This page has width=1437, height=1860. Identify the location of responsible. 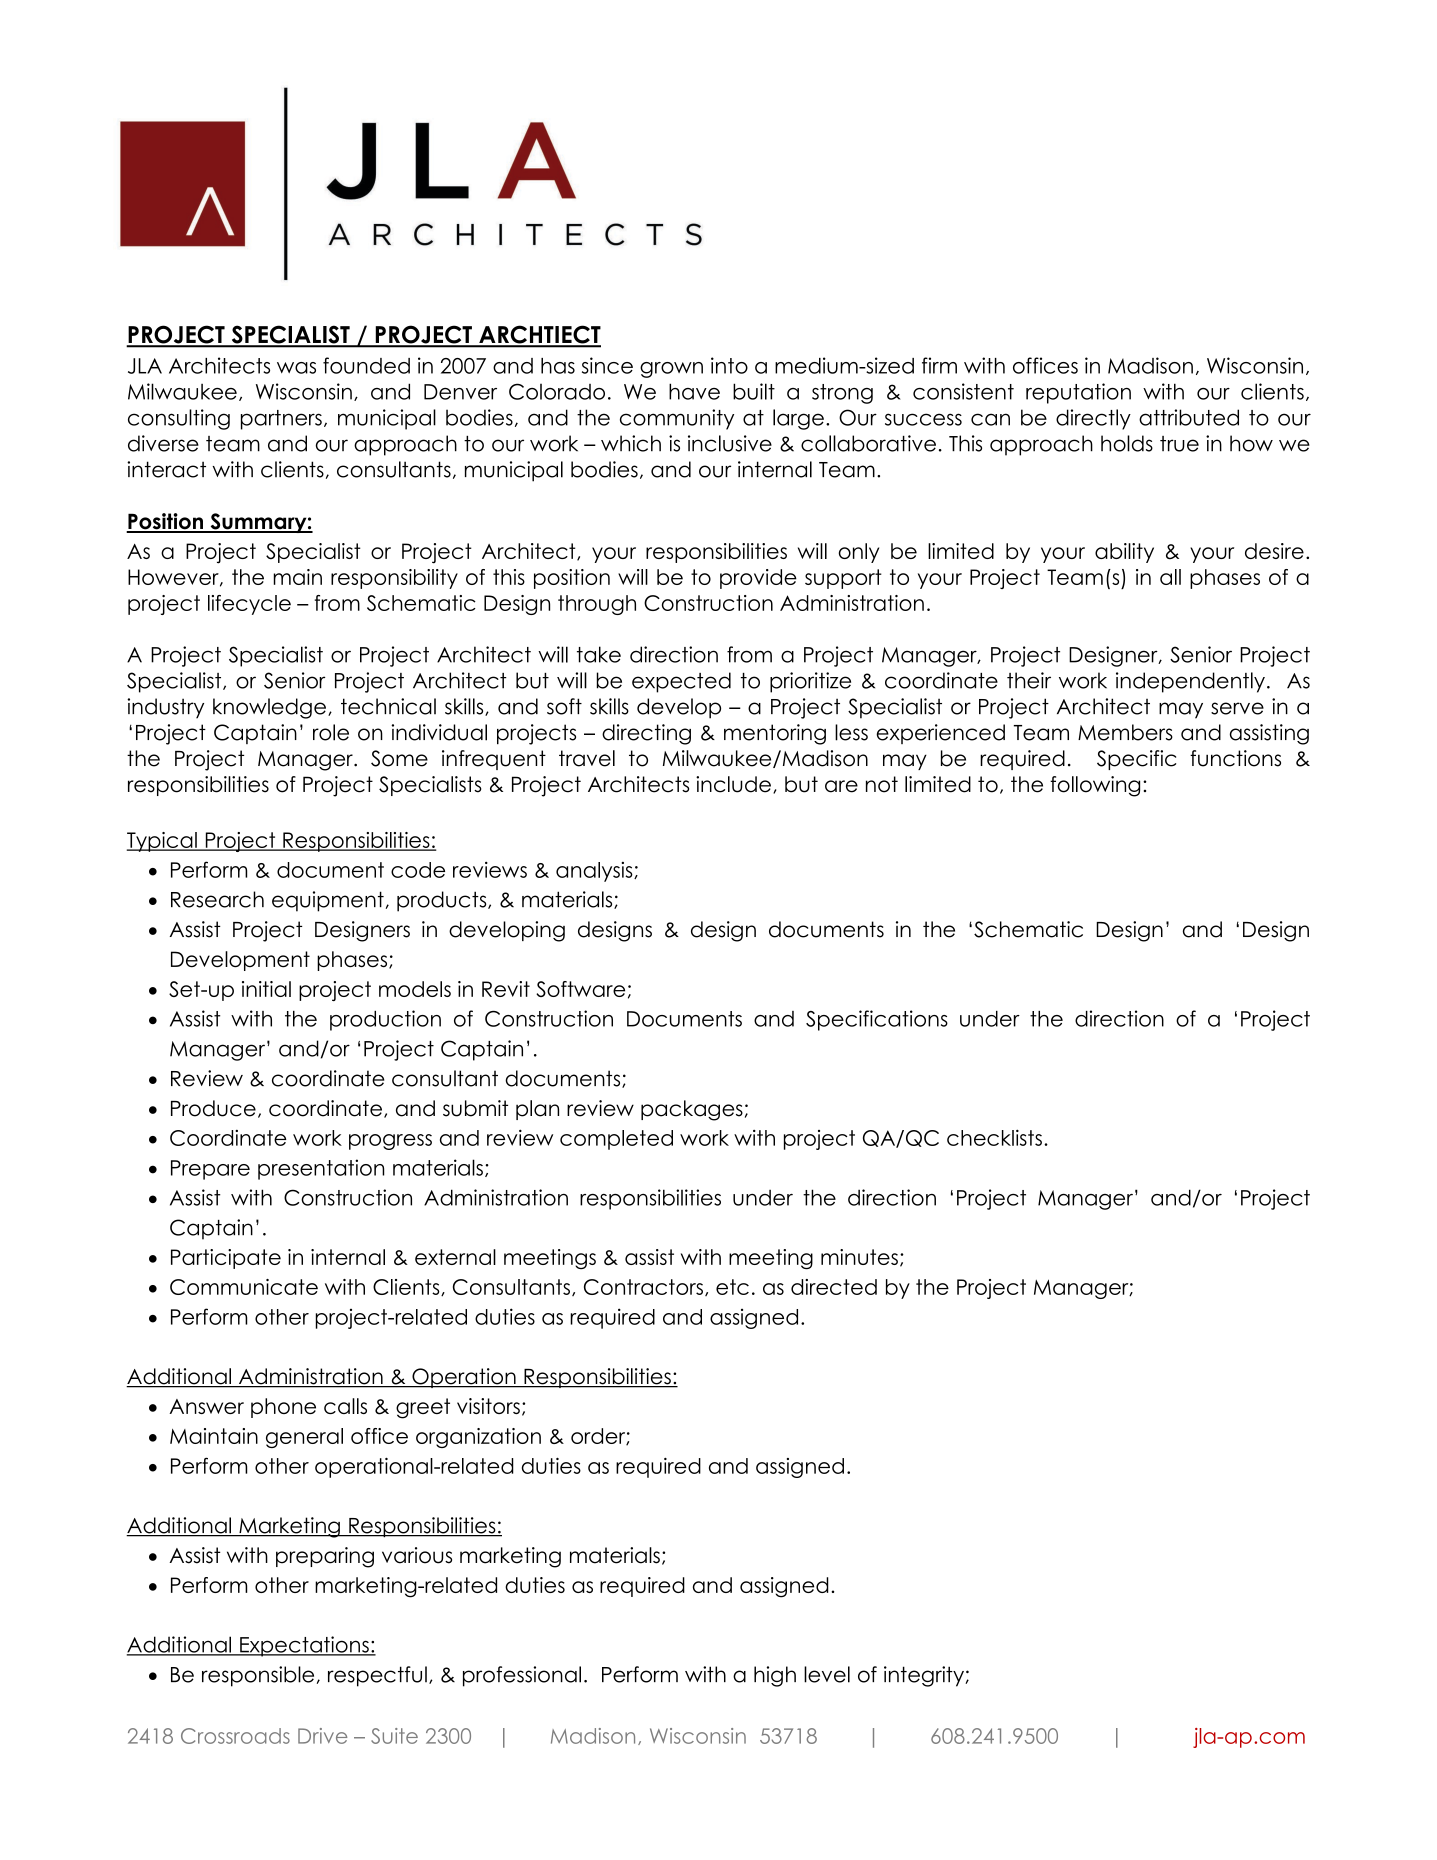
(258, 1676).
